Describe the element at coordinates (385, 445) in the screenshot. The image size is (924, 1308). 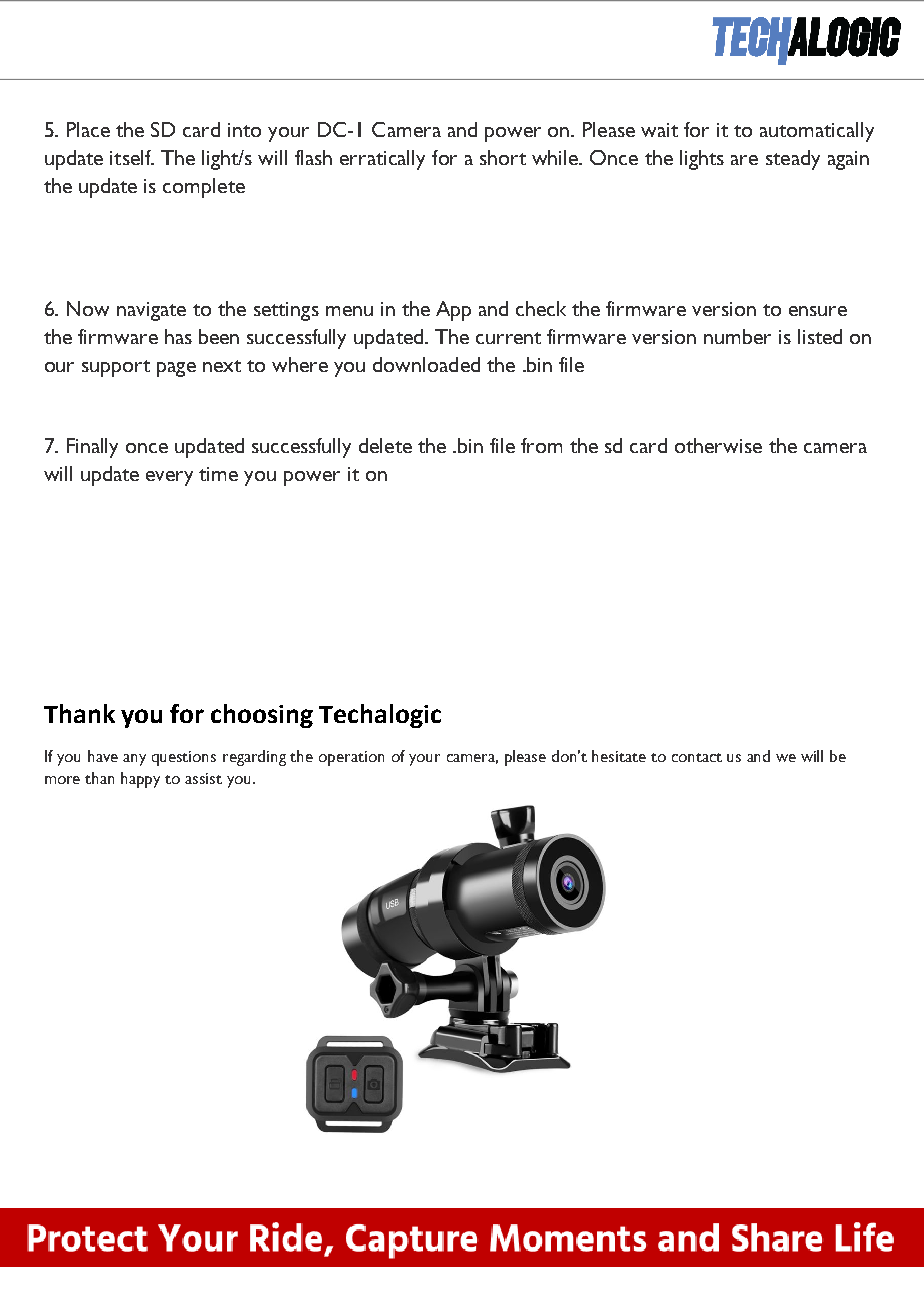
I see `delete` at that location.
